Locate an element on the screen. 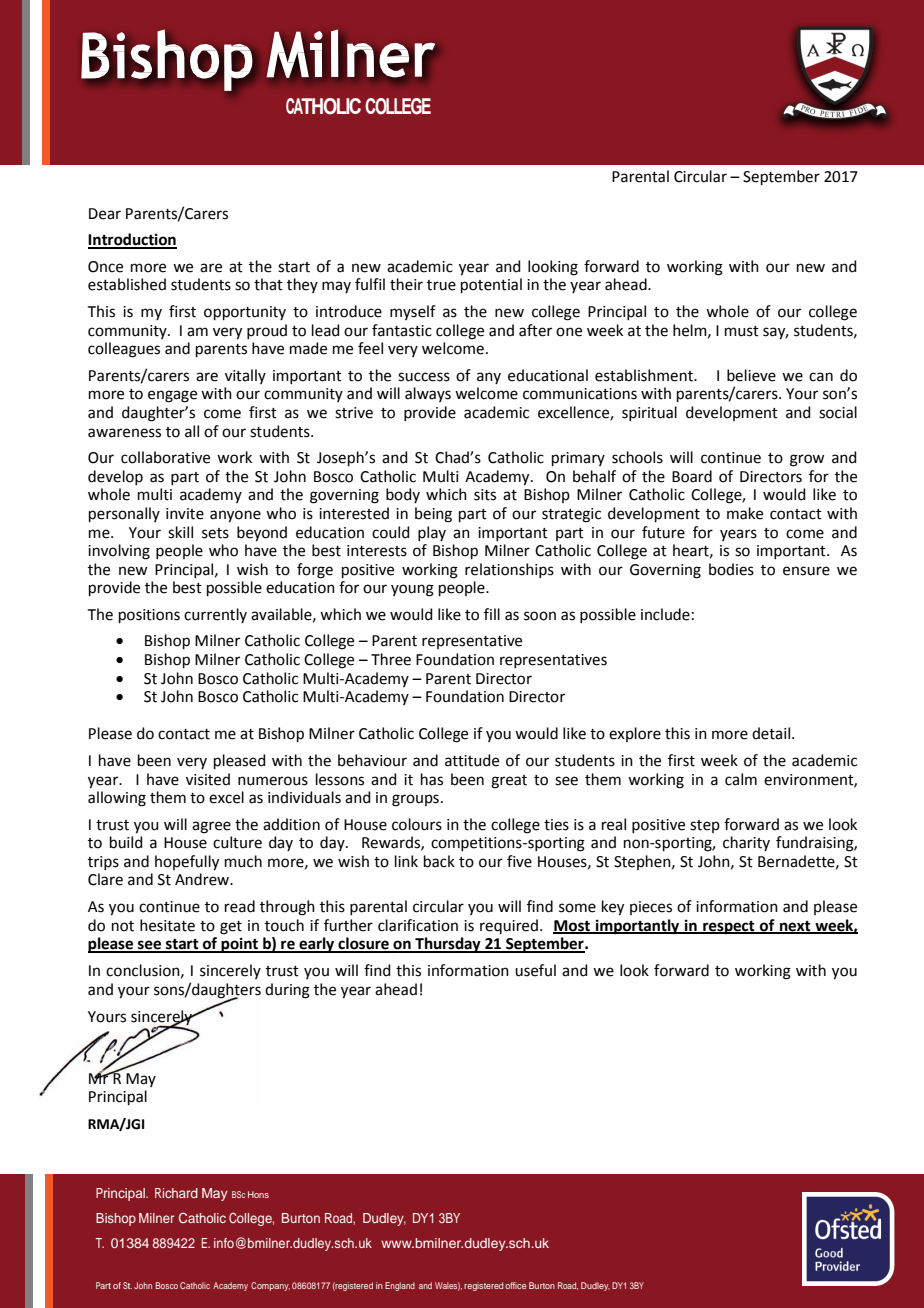 Image resolution: width=924 pixels, height=1308 pixels. detail is located at coordinates (772, 733).
